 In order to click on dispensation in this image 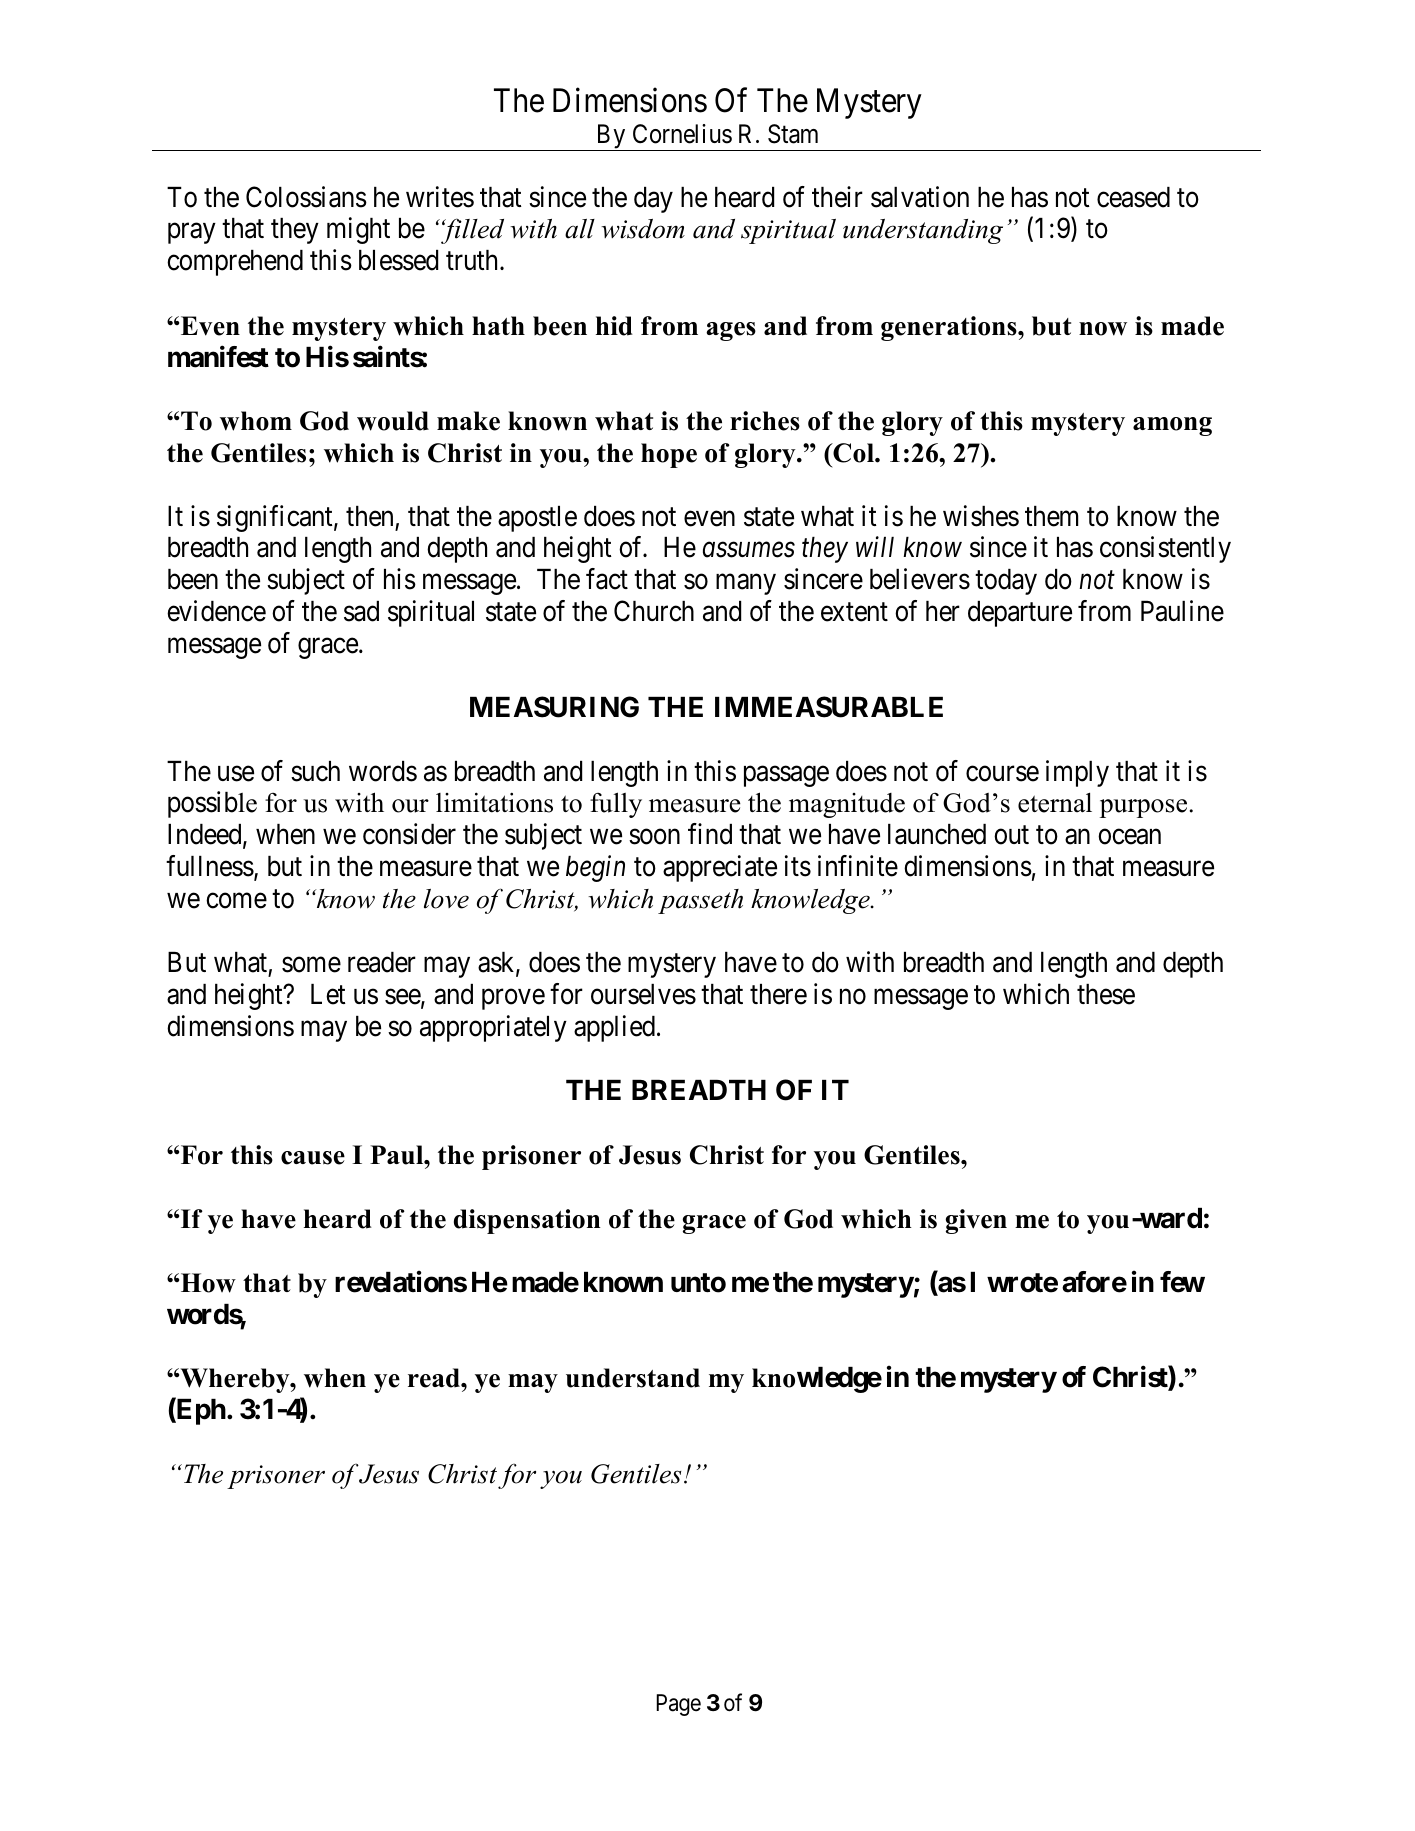, I will do `click(527, 1221)`.
